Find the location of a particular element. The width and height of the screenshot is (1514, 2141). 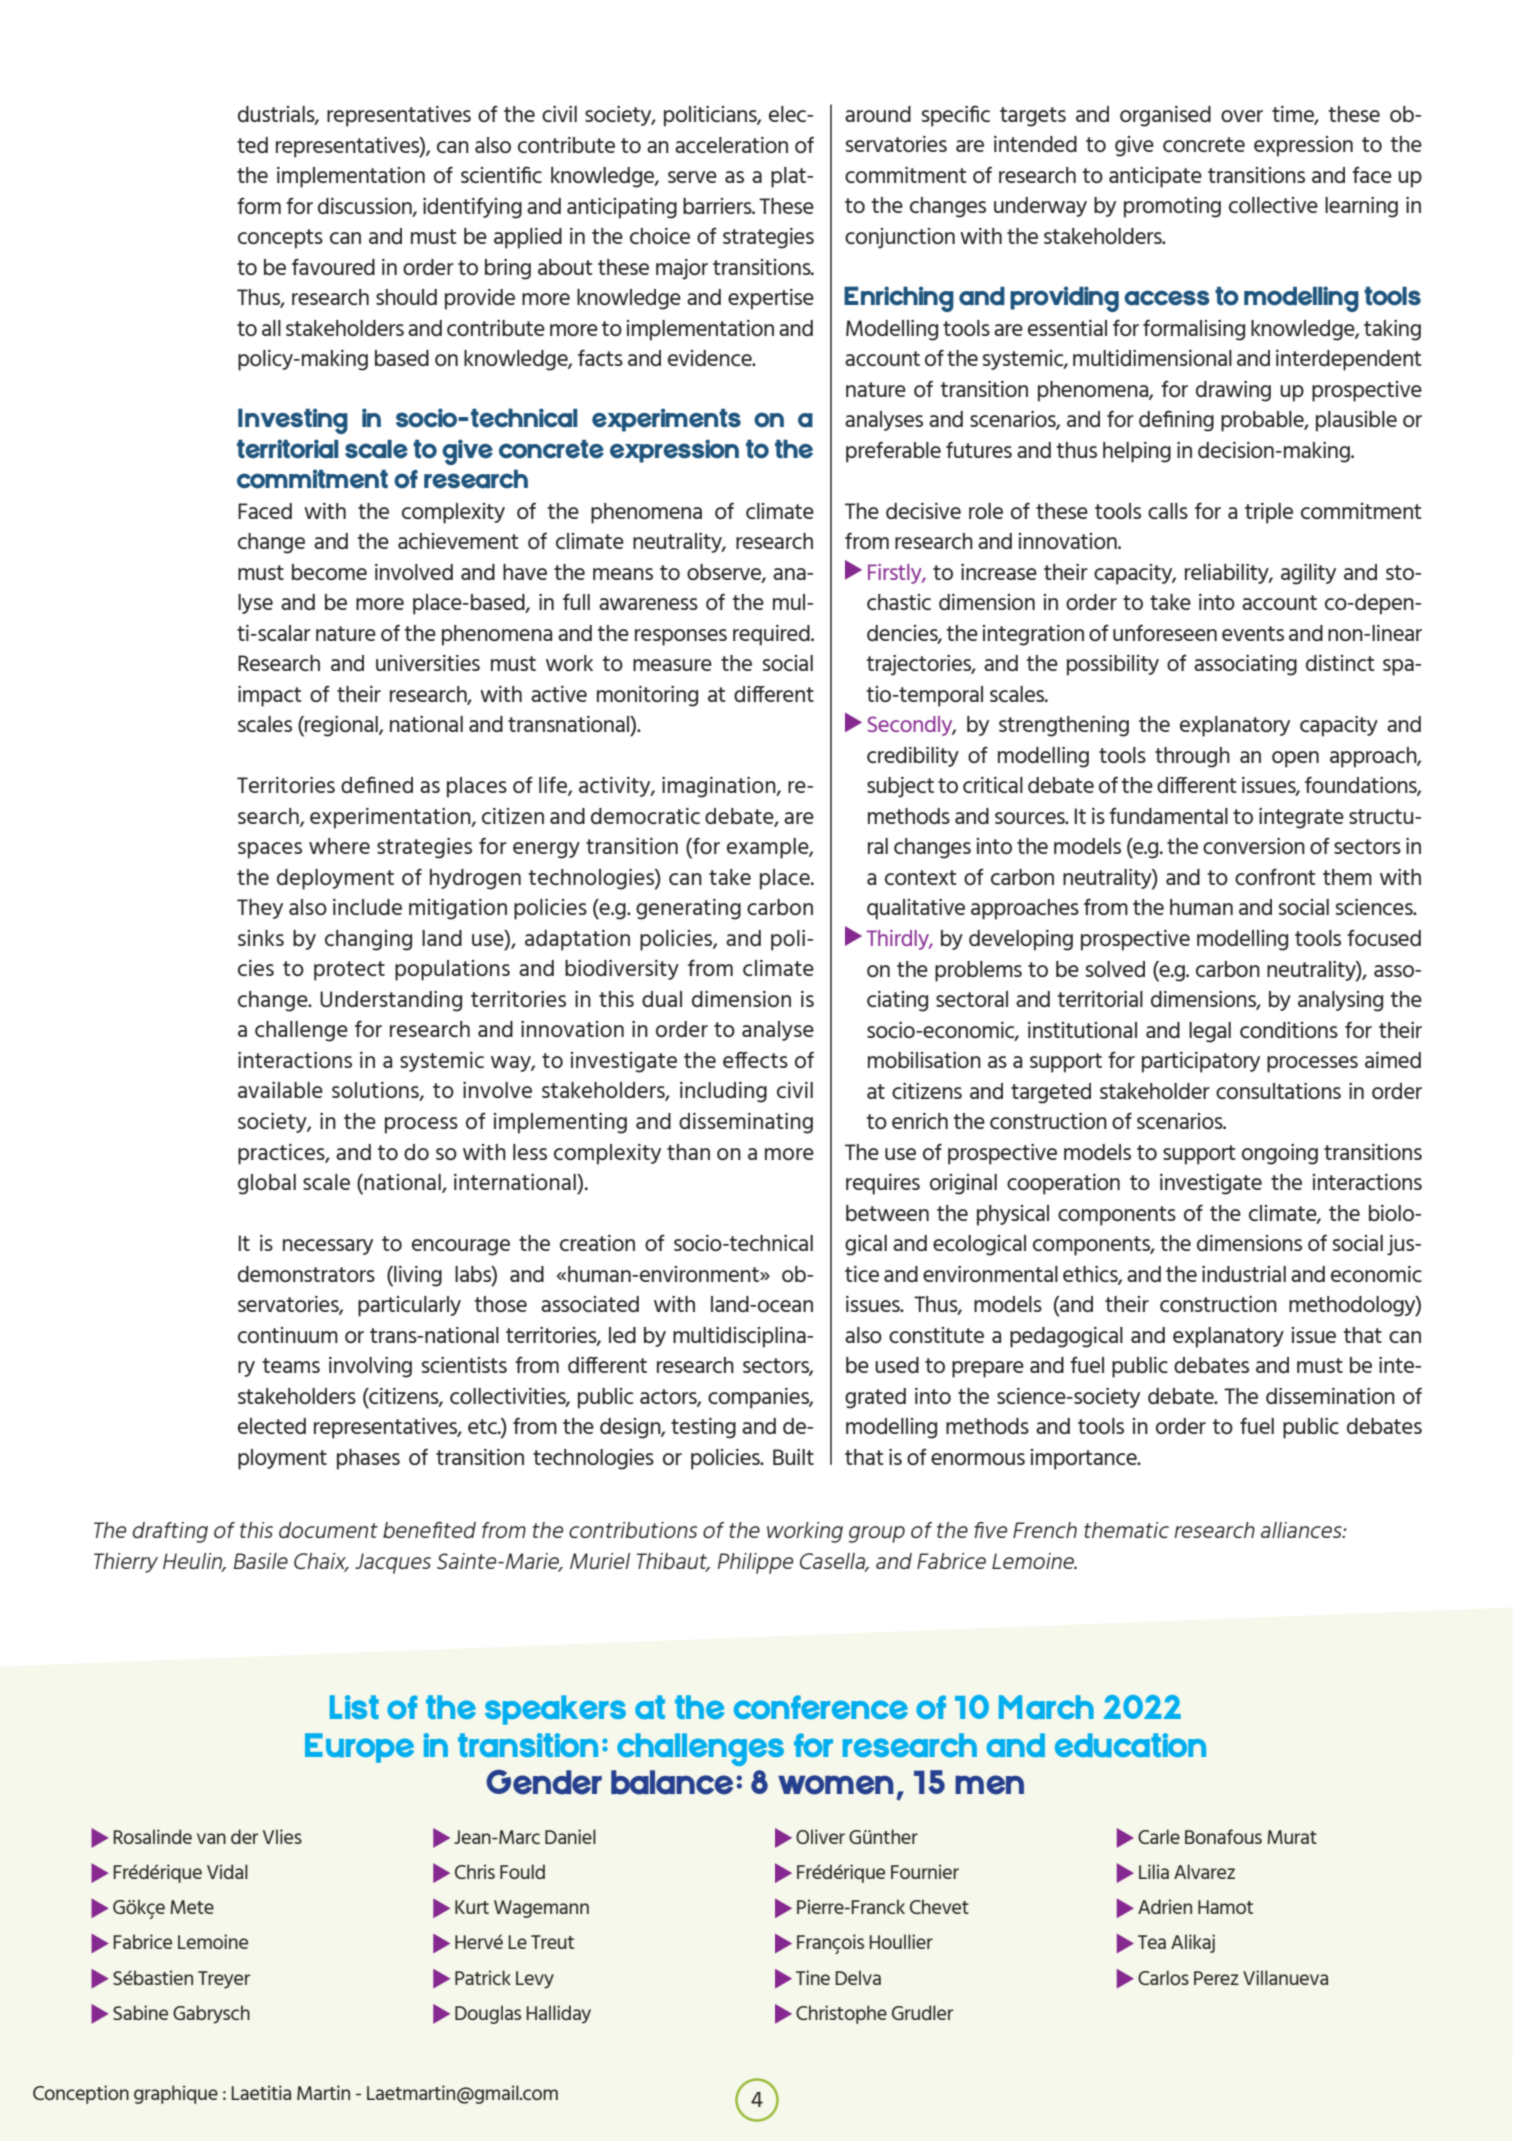

Laetitia is located at coordinates (261, 2092).
